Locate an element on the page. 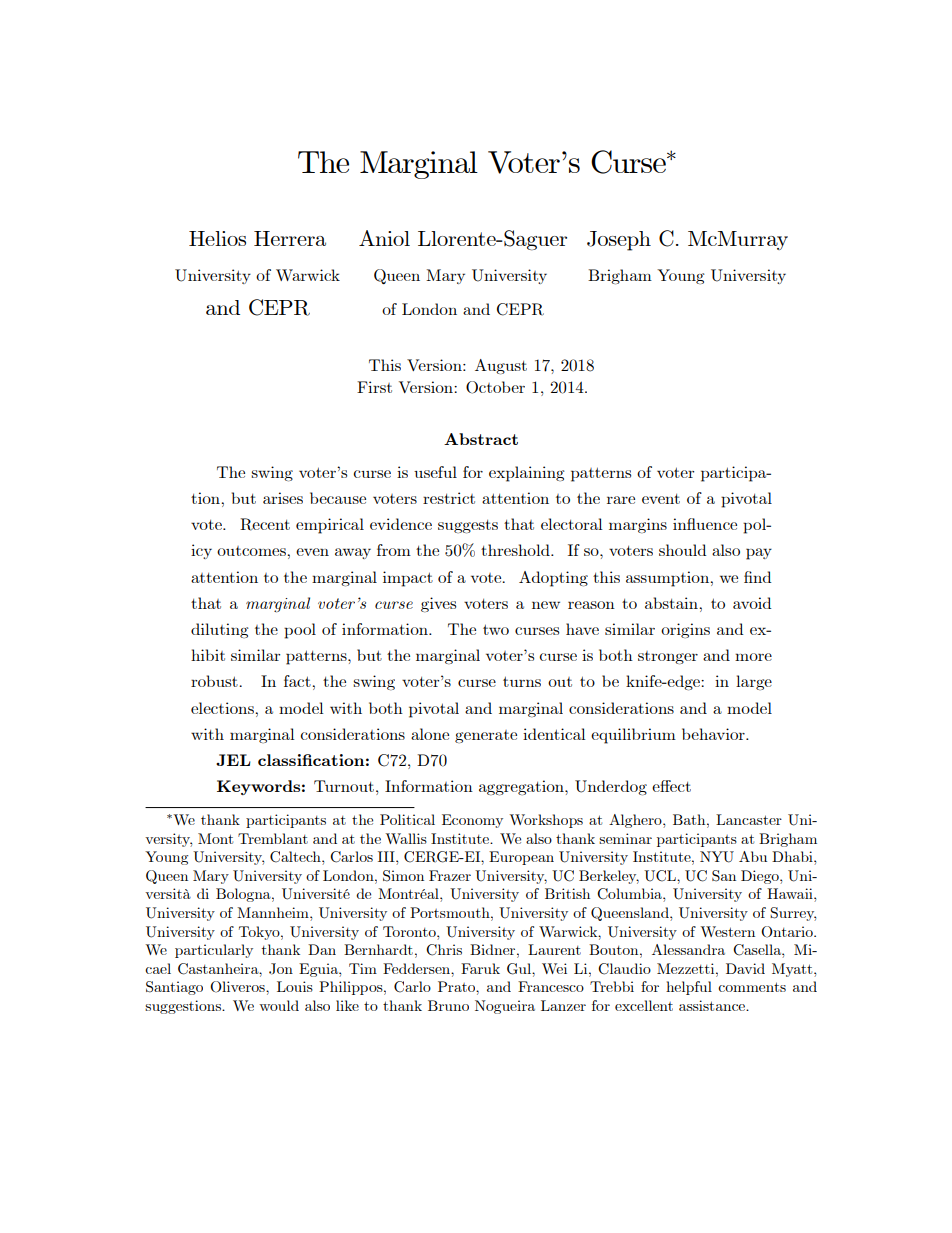  Helios is located at coordinates (217, 238).
